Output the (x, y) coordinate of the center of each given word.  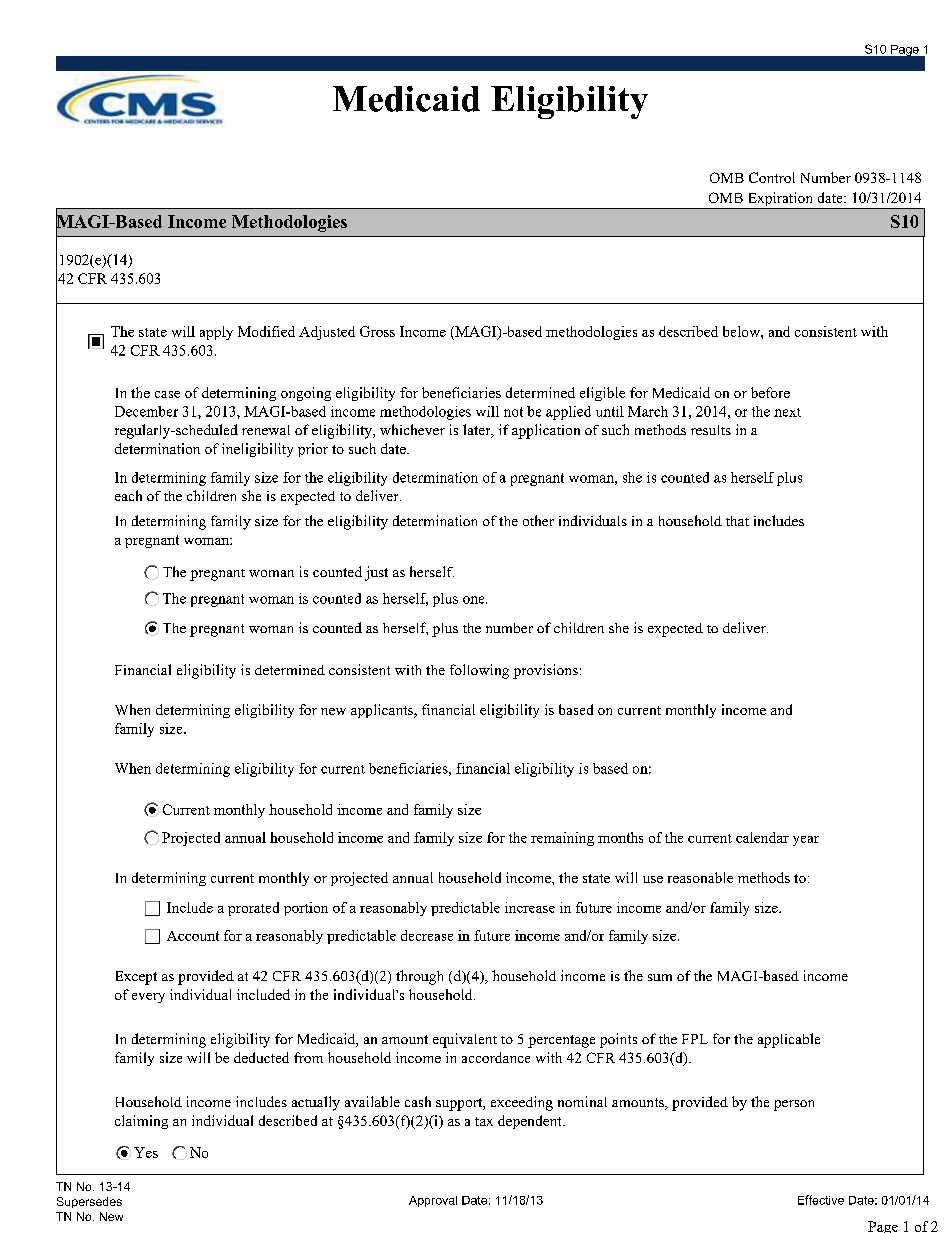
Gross (377, 331)
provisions (545, 671)
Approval (433, 1201)
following (479, 671)
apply (216, 333)
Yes (146, 1152)
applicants (383, 711)
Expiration (780, 200)
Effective (821, 1200)
